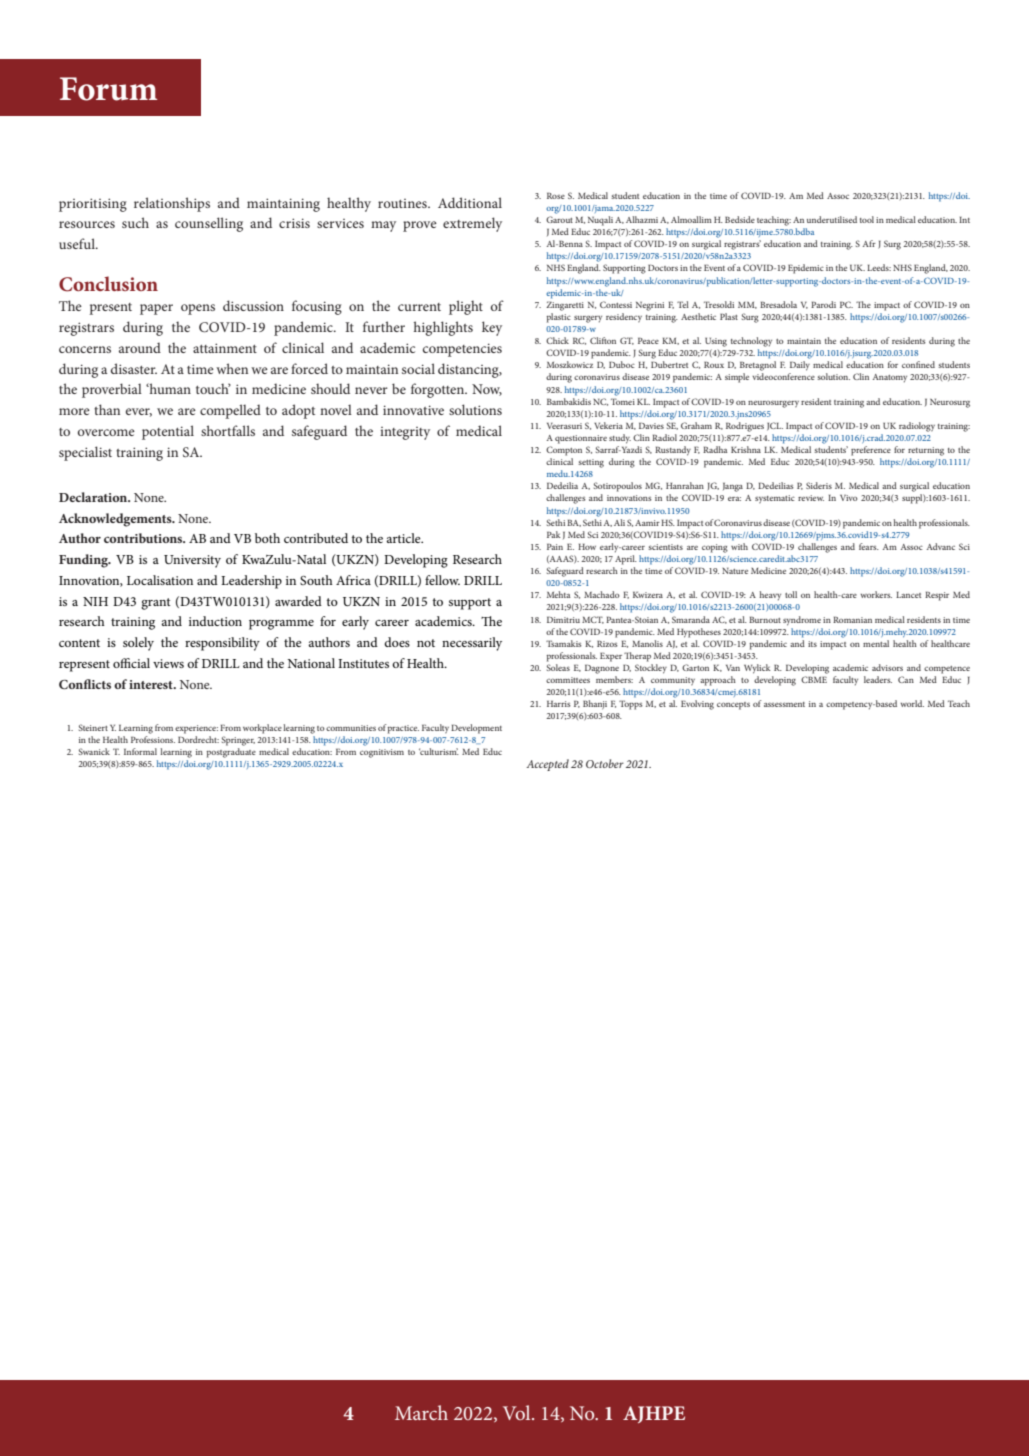 Image resolution: width=1029 pixels, height=1456 pixels. I want to click on University, so click(192, 561).
